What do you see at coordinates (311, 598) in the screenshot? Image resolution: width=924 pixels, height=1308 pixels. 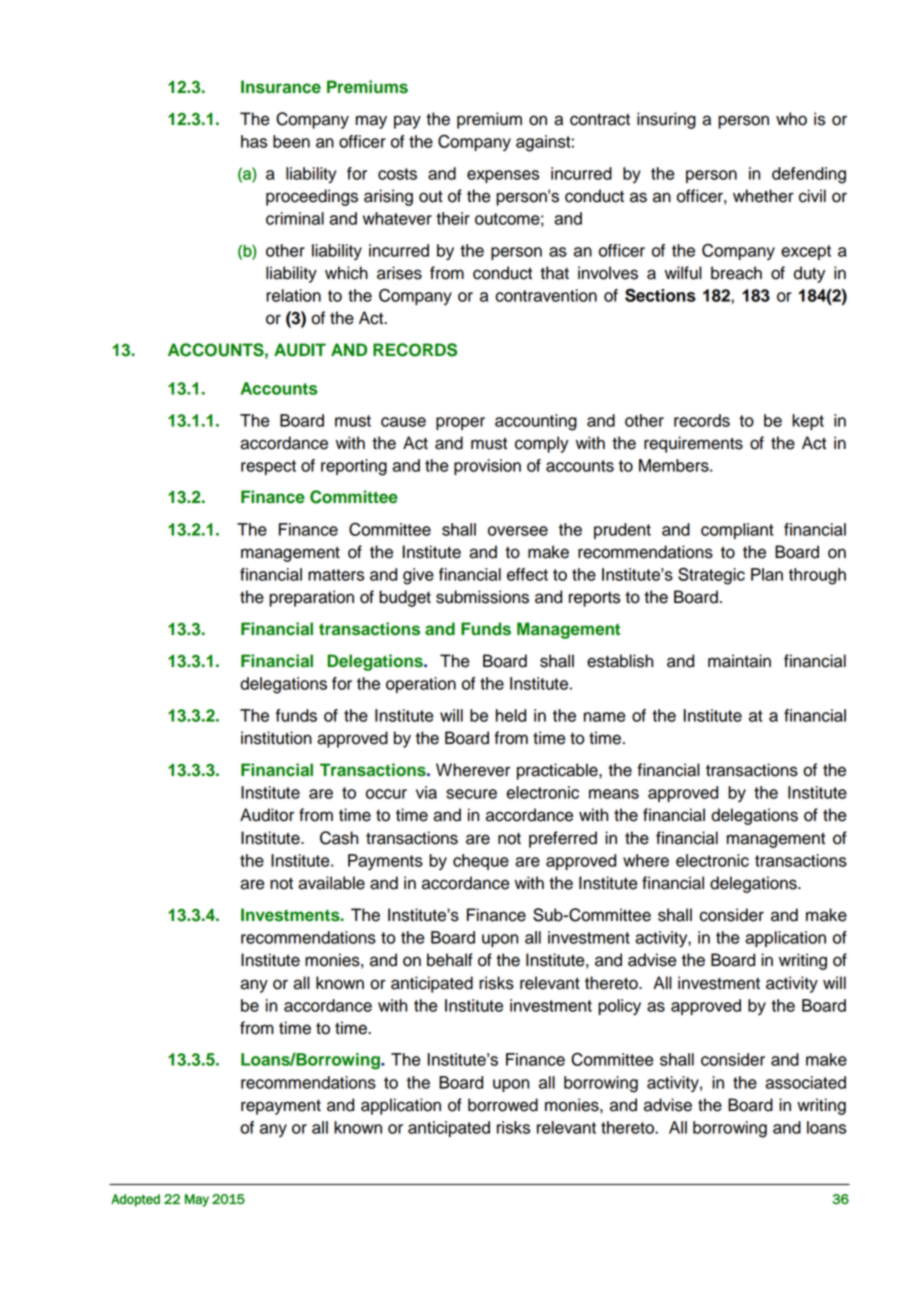 I see `preparation` at bounding box center [311, 598].
